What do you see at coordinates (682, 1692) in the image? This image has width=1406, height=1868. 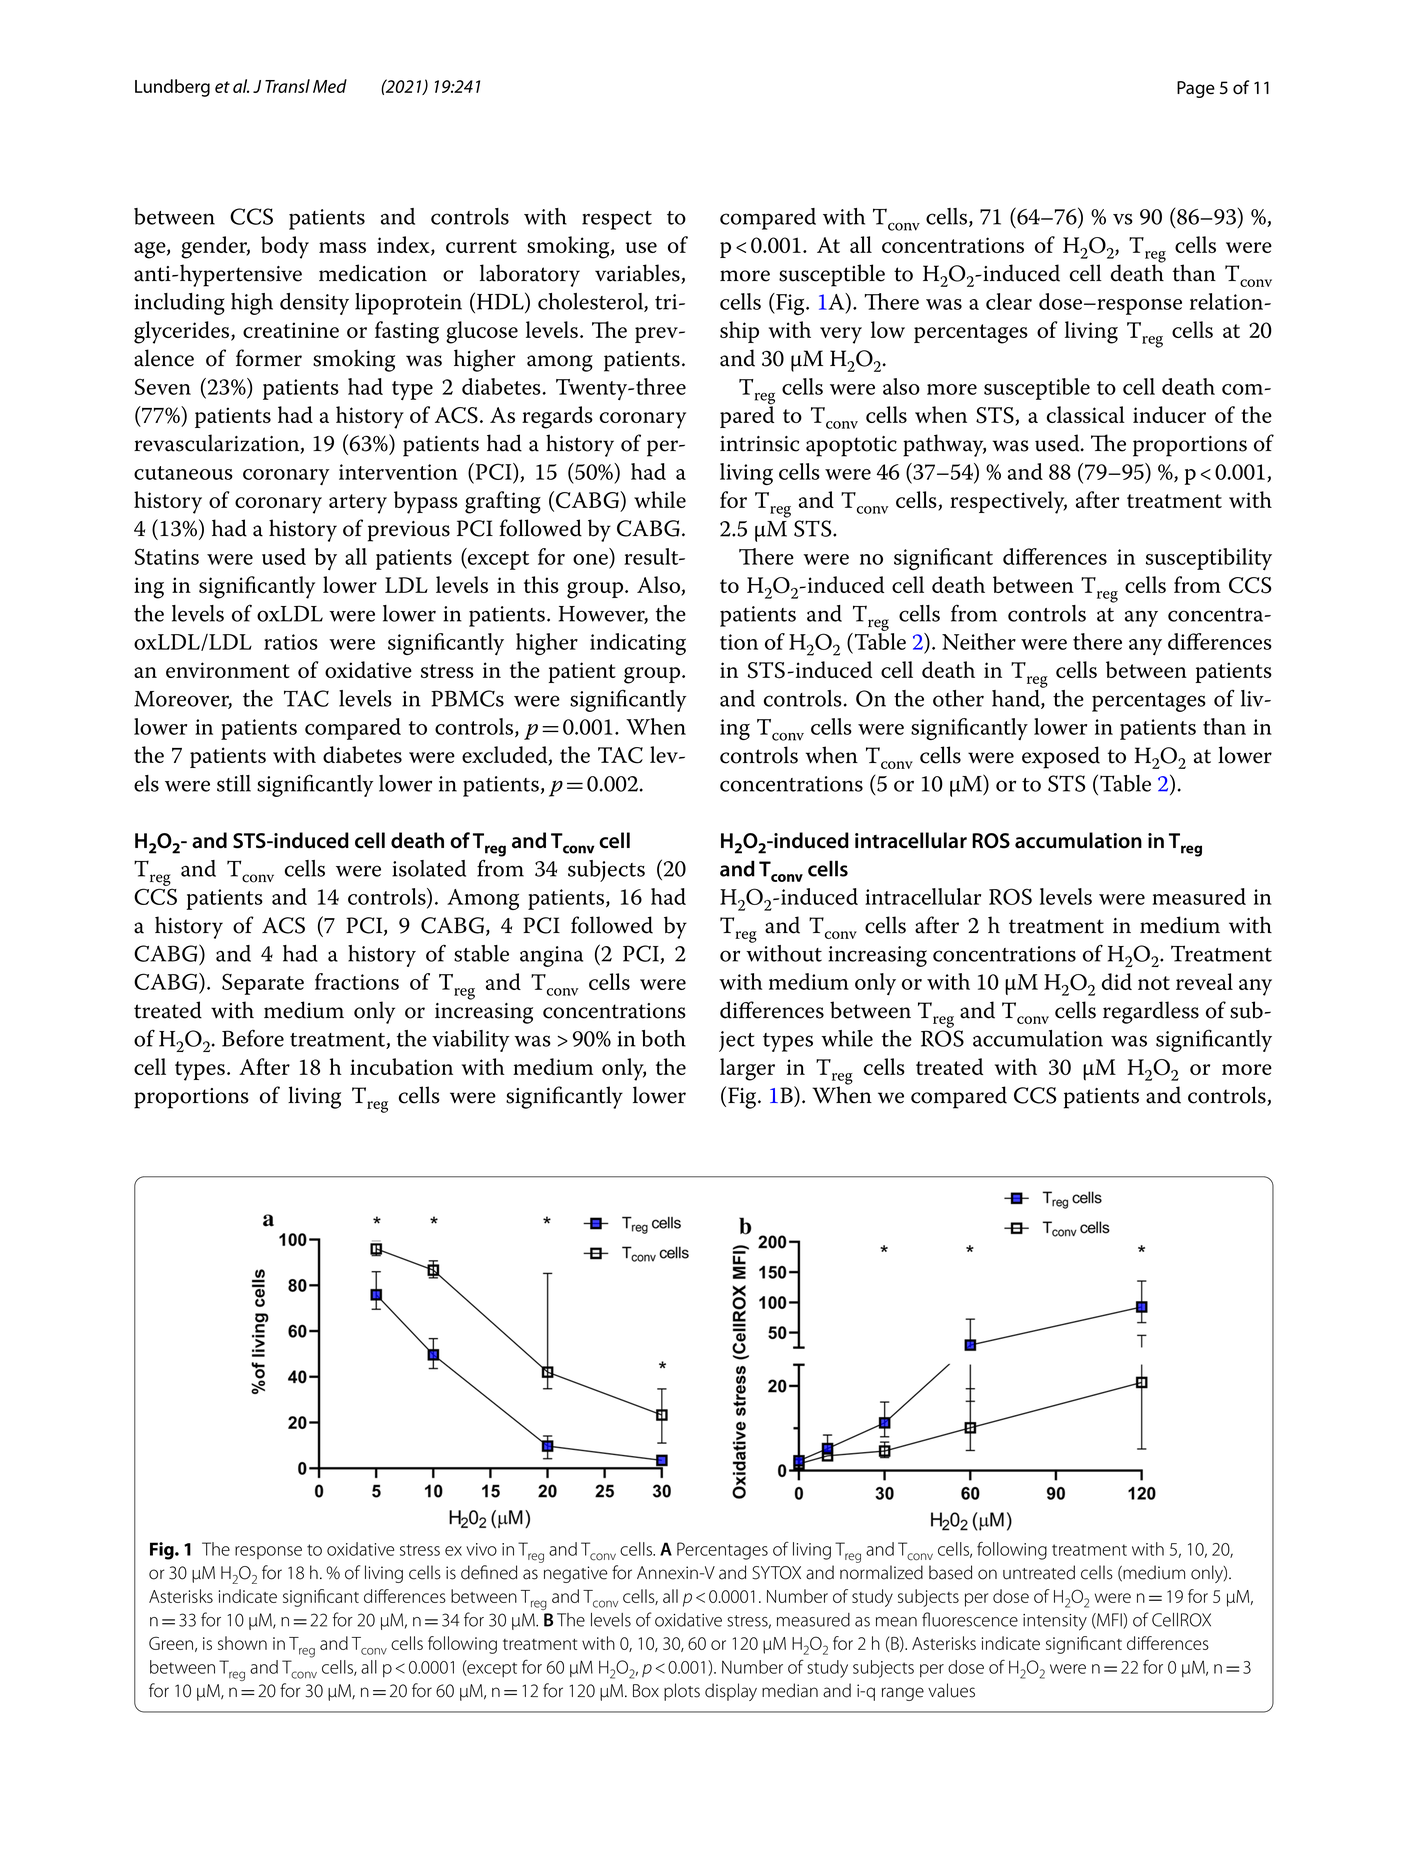 I see `plots` at bounding box center [682, 1692].
